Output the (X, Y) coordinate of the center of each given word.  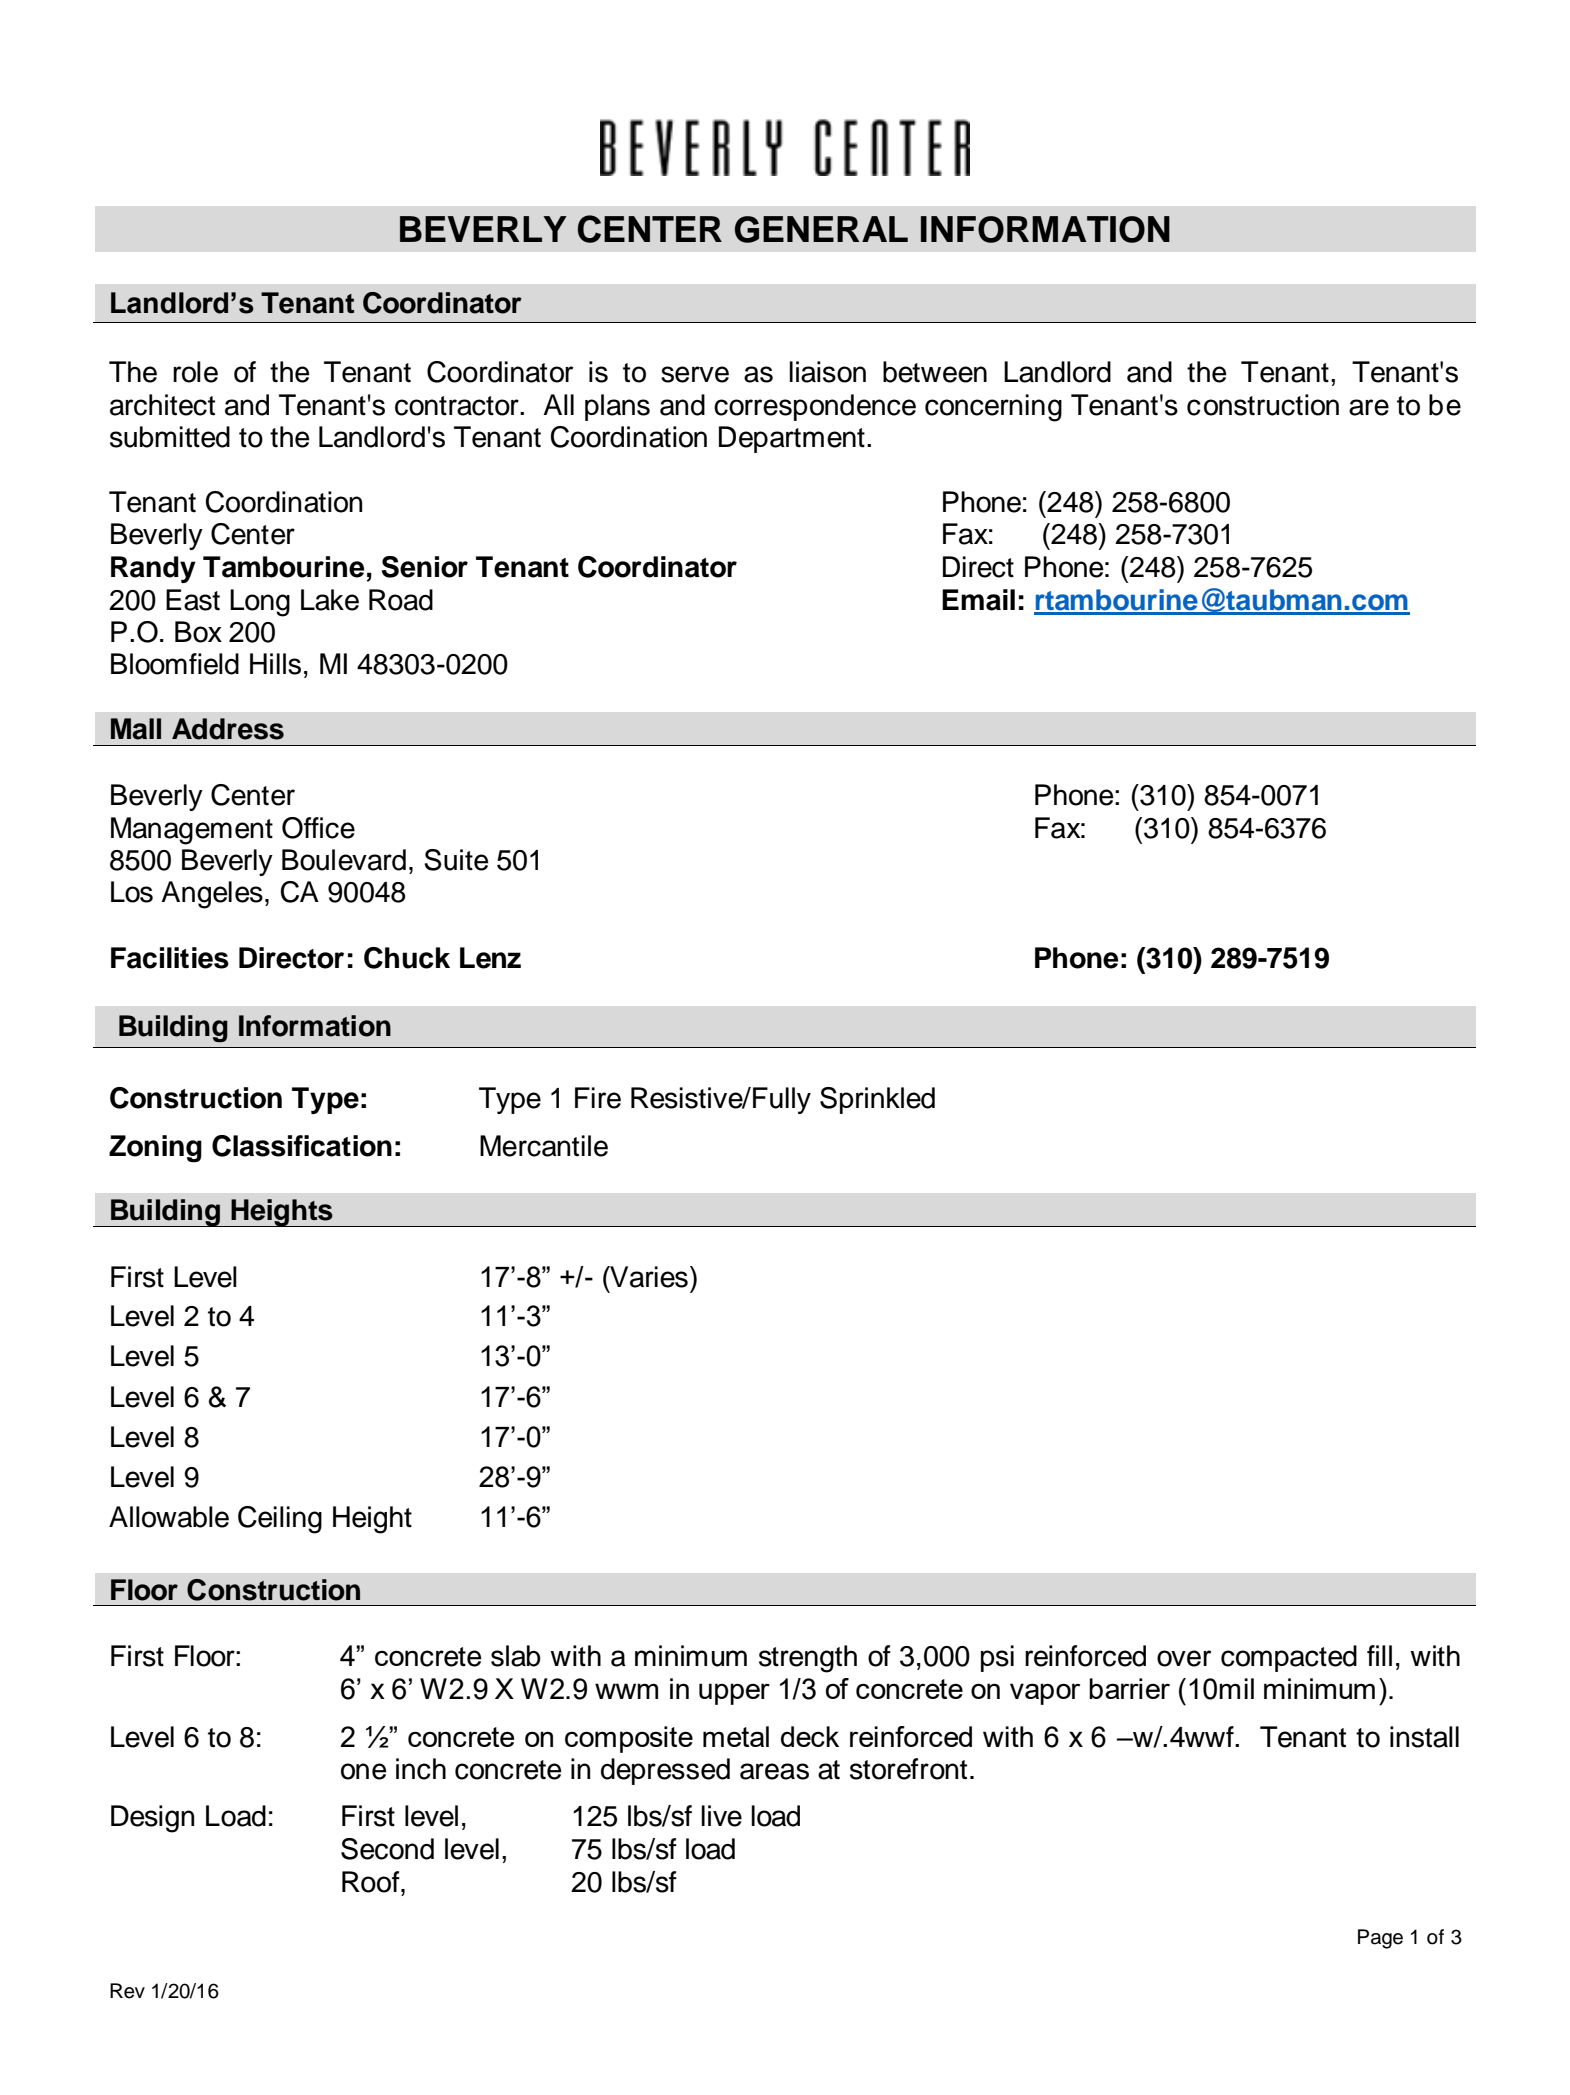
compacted (1289, 1658)
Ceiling (280, 1520)
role (195, 372)
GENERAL (821, 229)
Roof (372, 1882)
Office (318, 828)
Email (978, 600)
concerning (993, 408)
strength (808, 1659)
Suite (456, 860)
